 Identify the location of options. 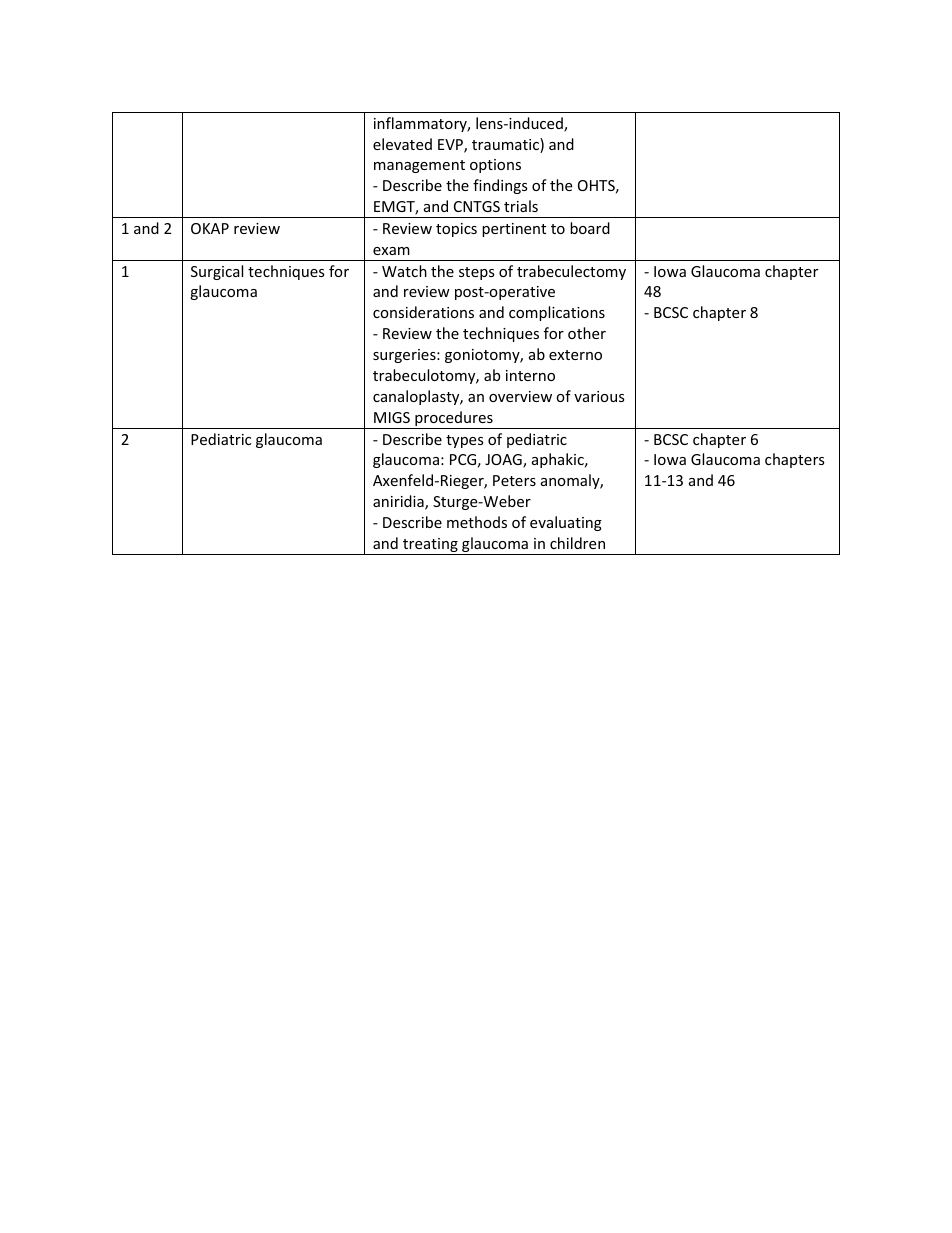
(495, 166).
